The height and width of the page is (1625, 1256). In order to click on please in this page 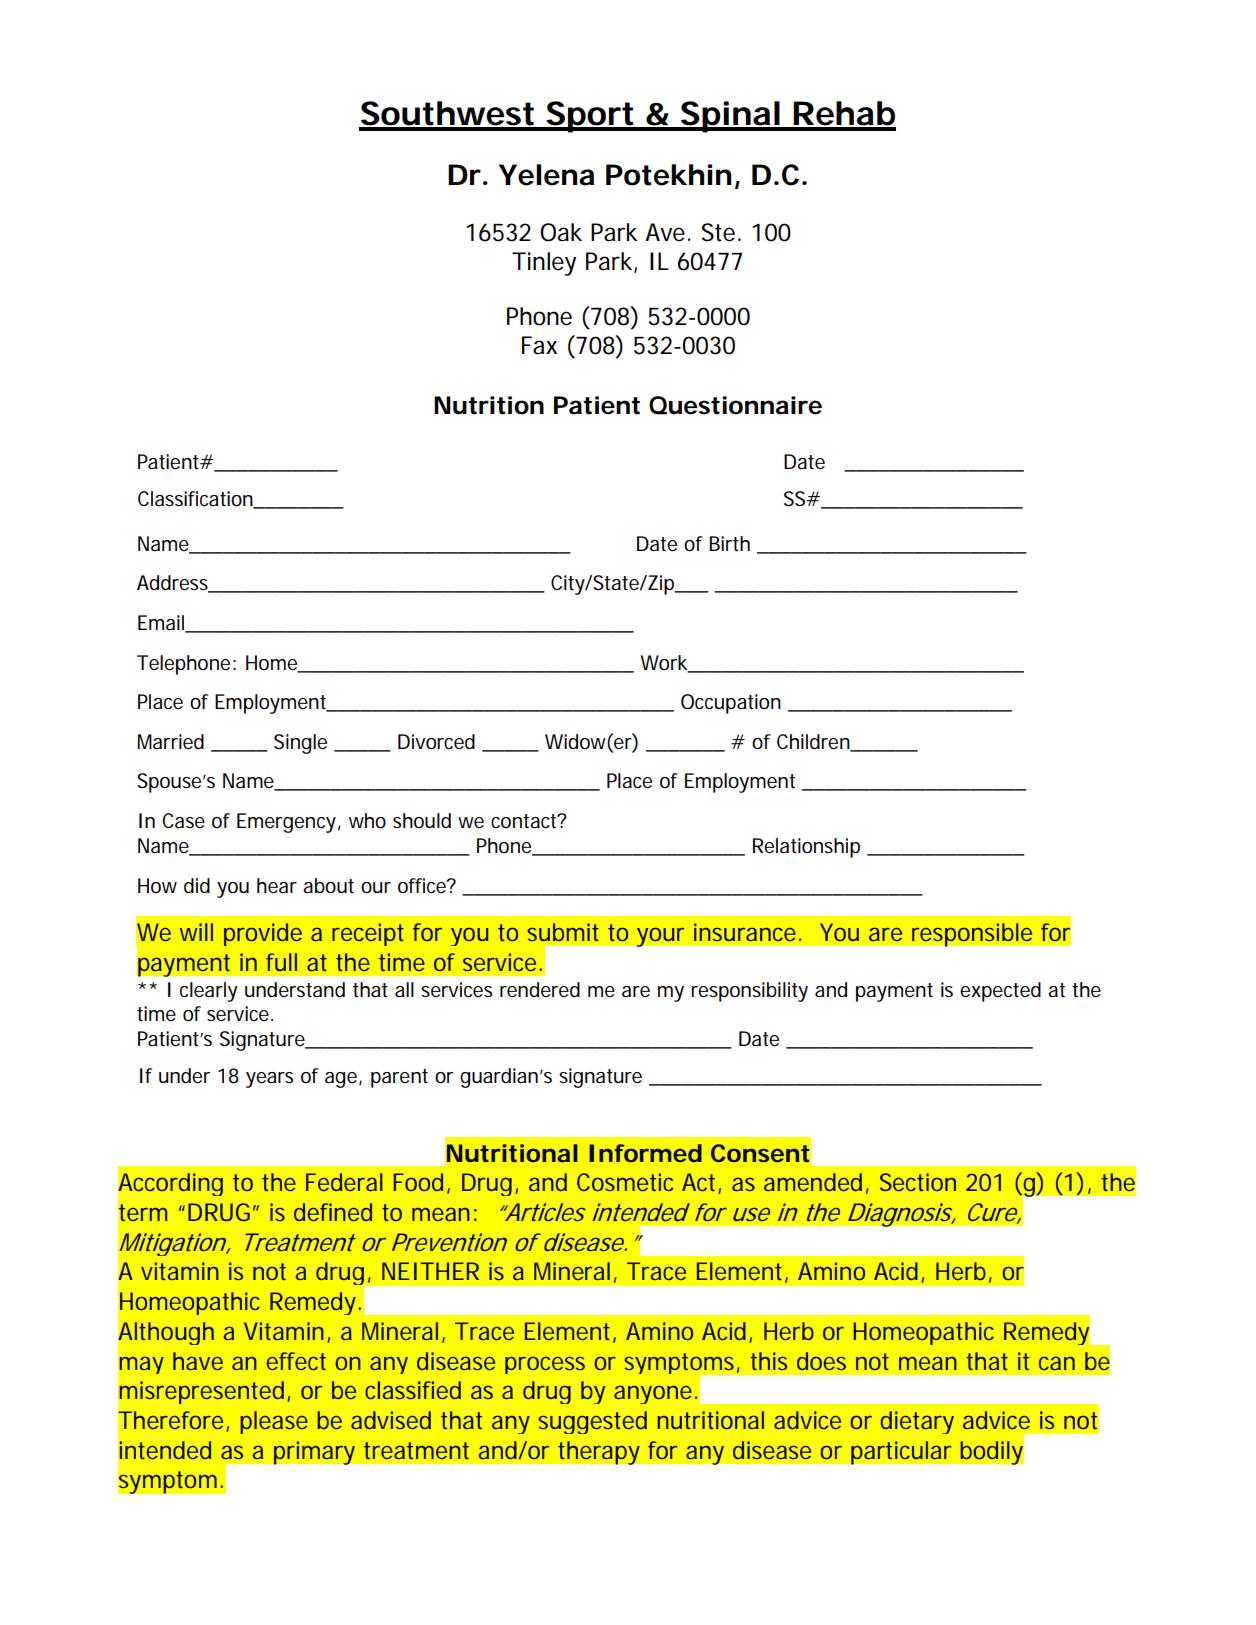, I will do `click(274, 1422)`.
